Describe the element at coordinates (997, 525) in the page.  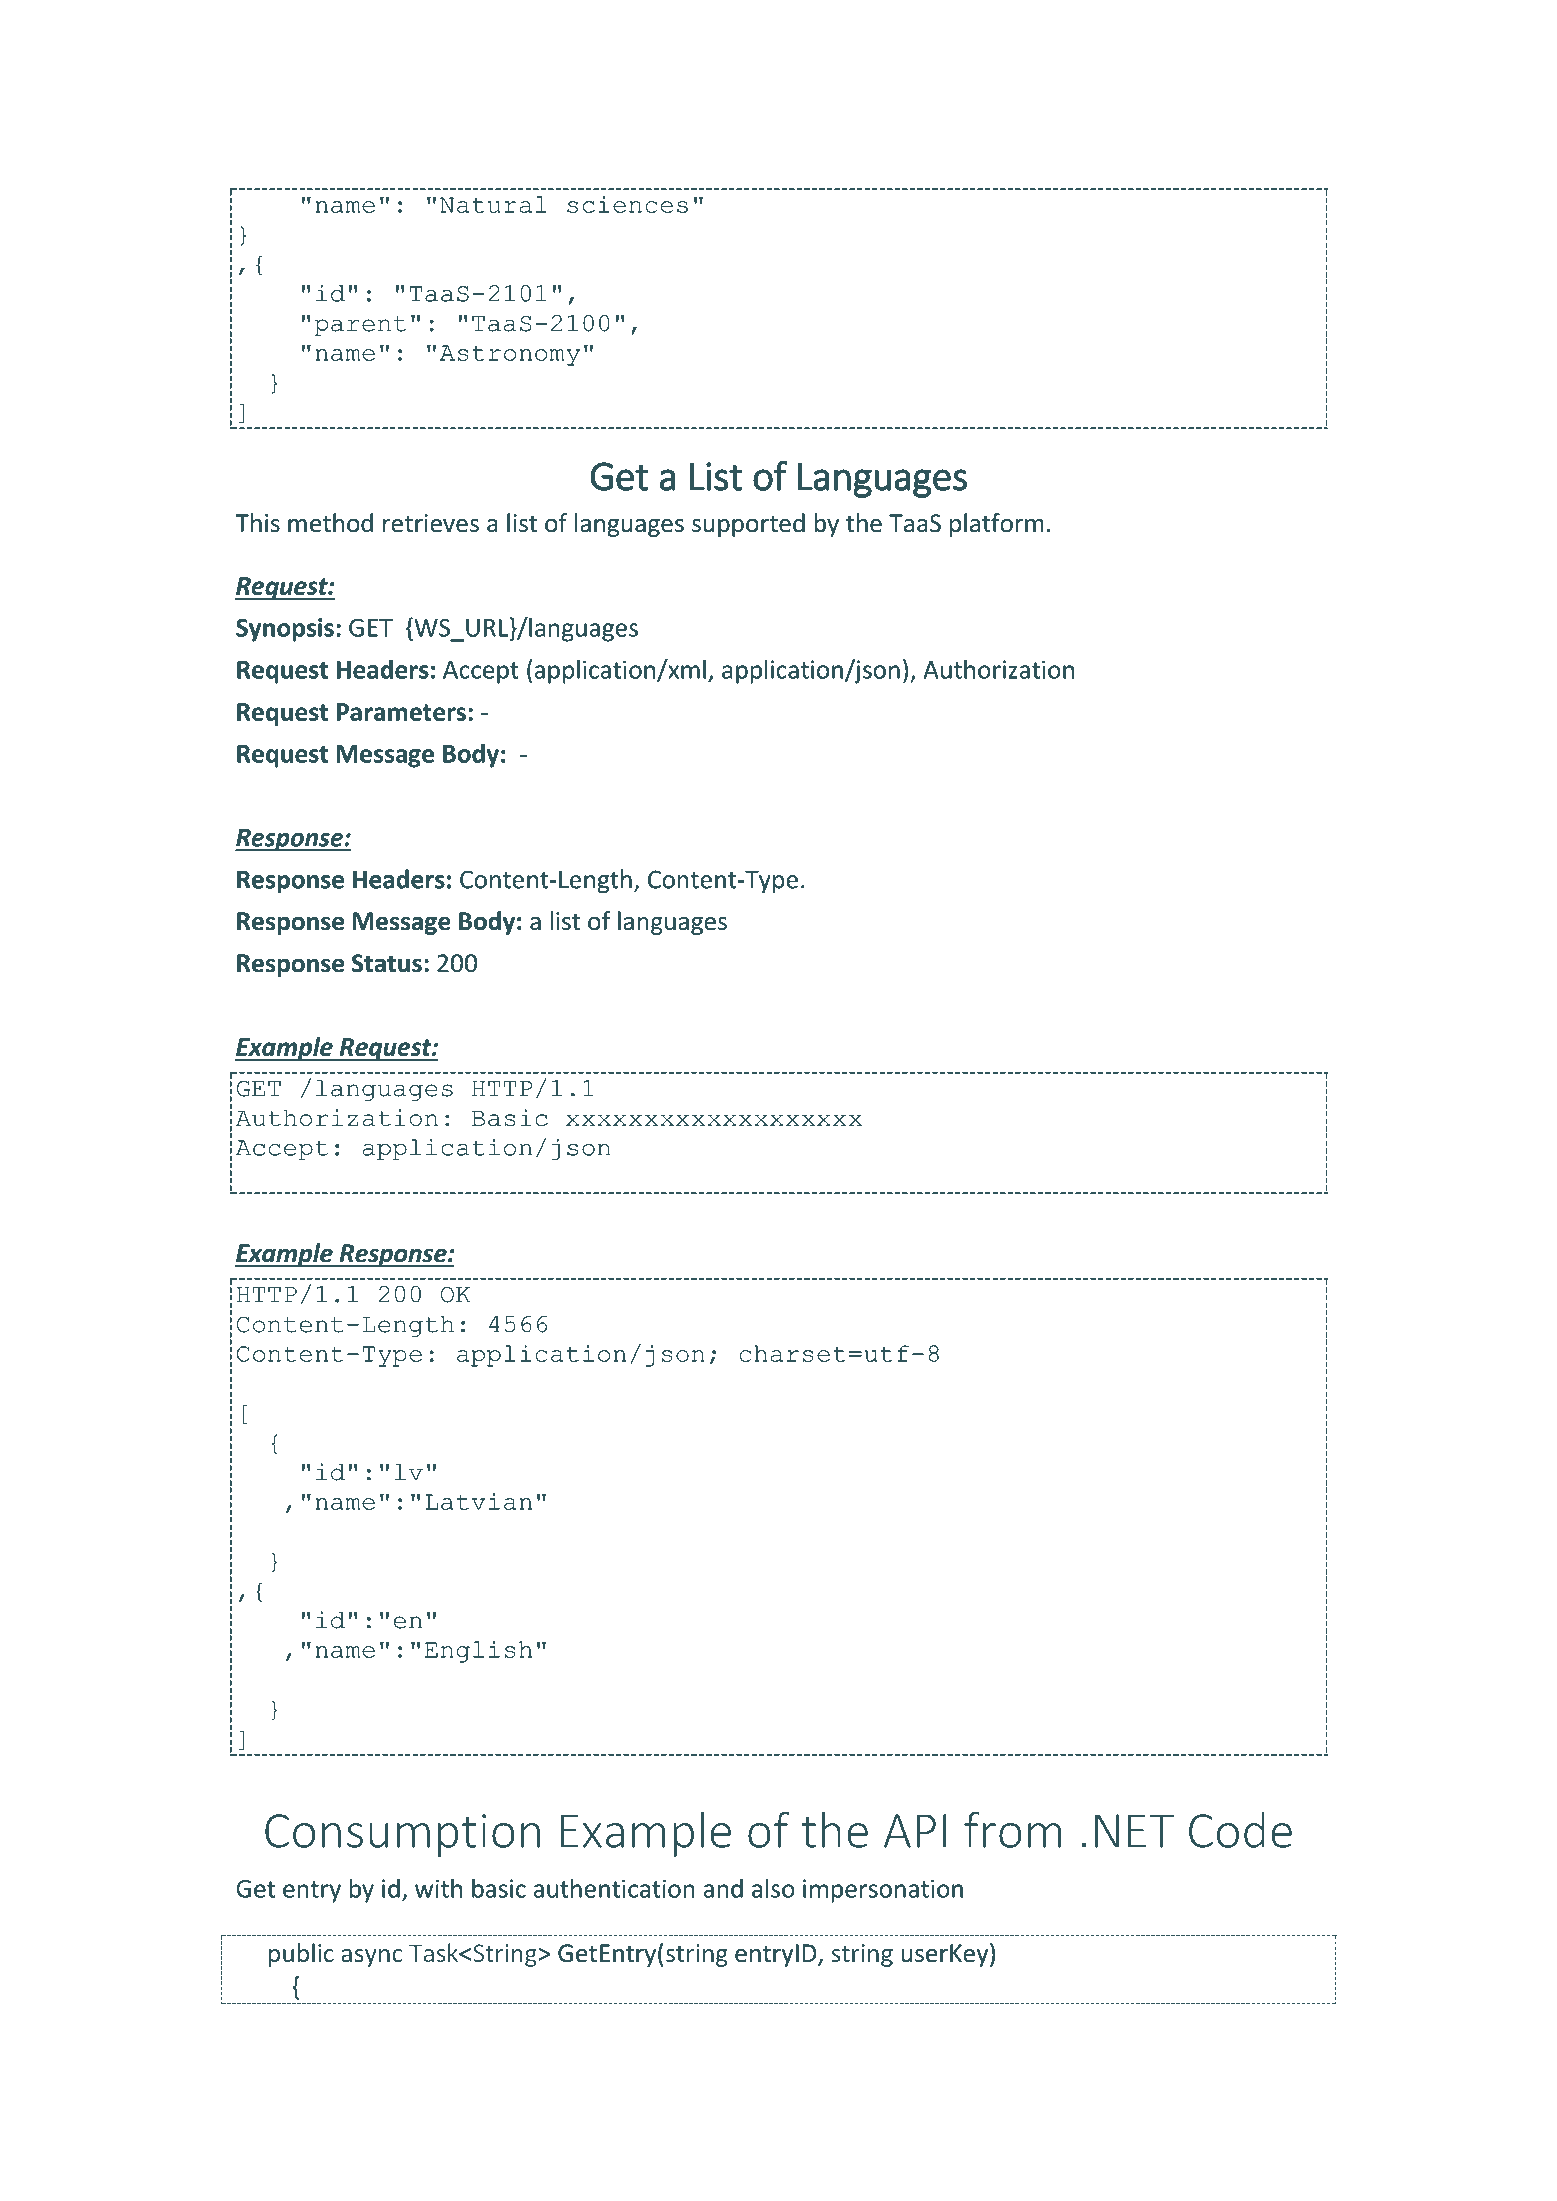
I see `platform` at that location.
